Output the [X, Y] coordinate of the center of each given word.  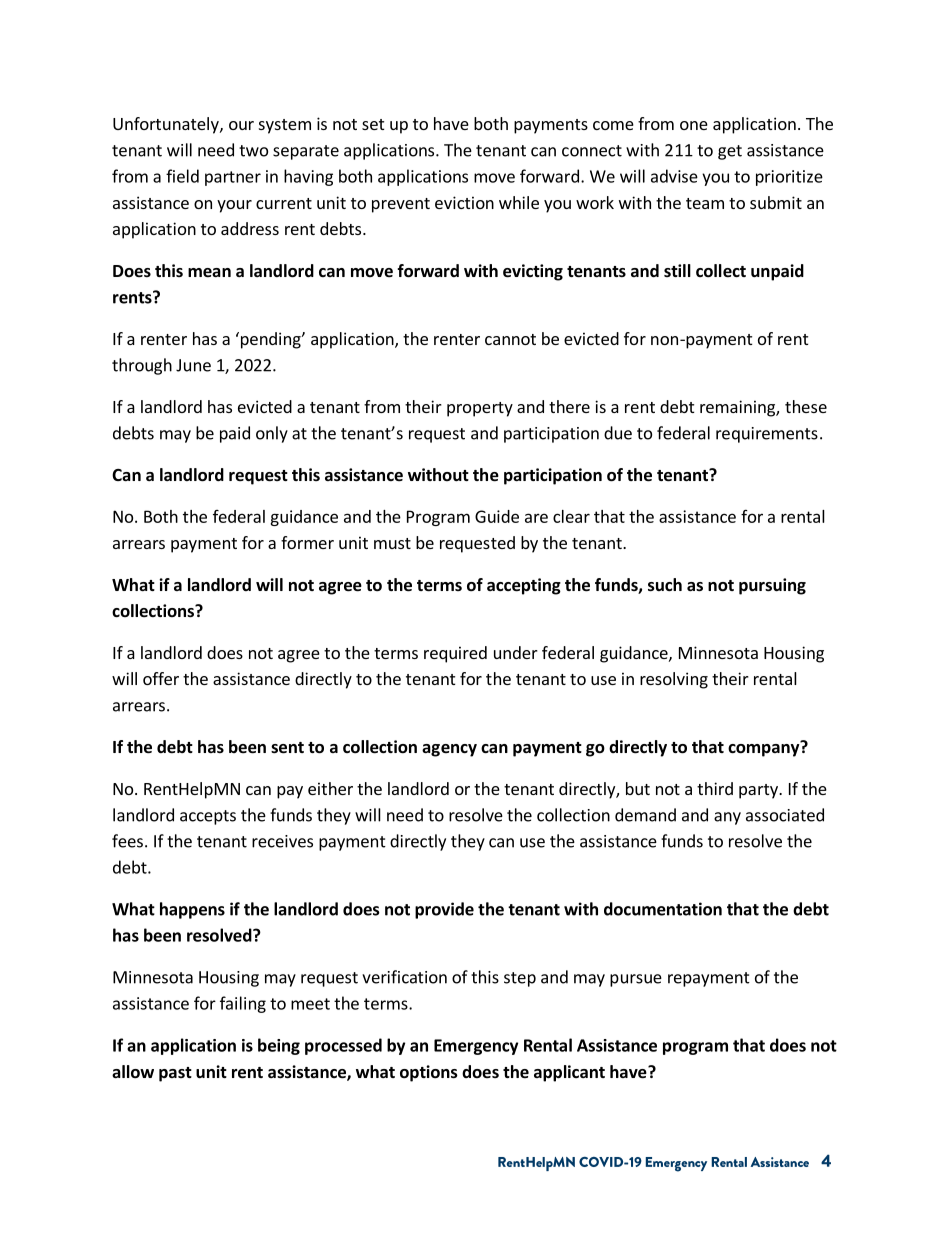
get [730, 152]
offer [161, 678]
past [175, 1074]
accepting [524, 586]
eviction [464, 202]
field [182, 176]
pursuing [772, 586]
